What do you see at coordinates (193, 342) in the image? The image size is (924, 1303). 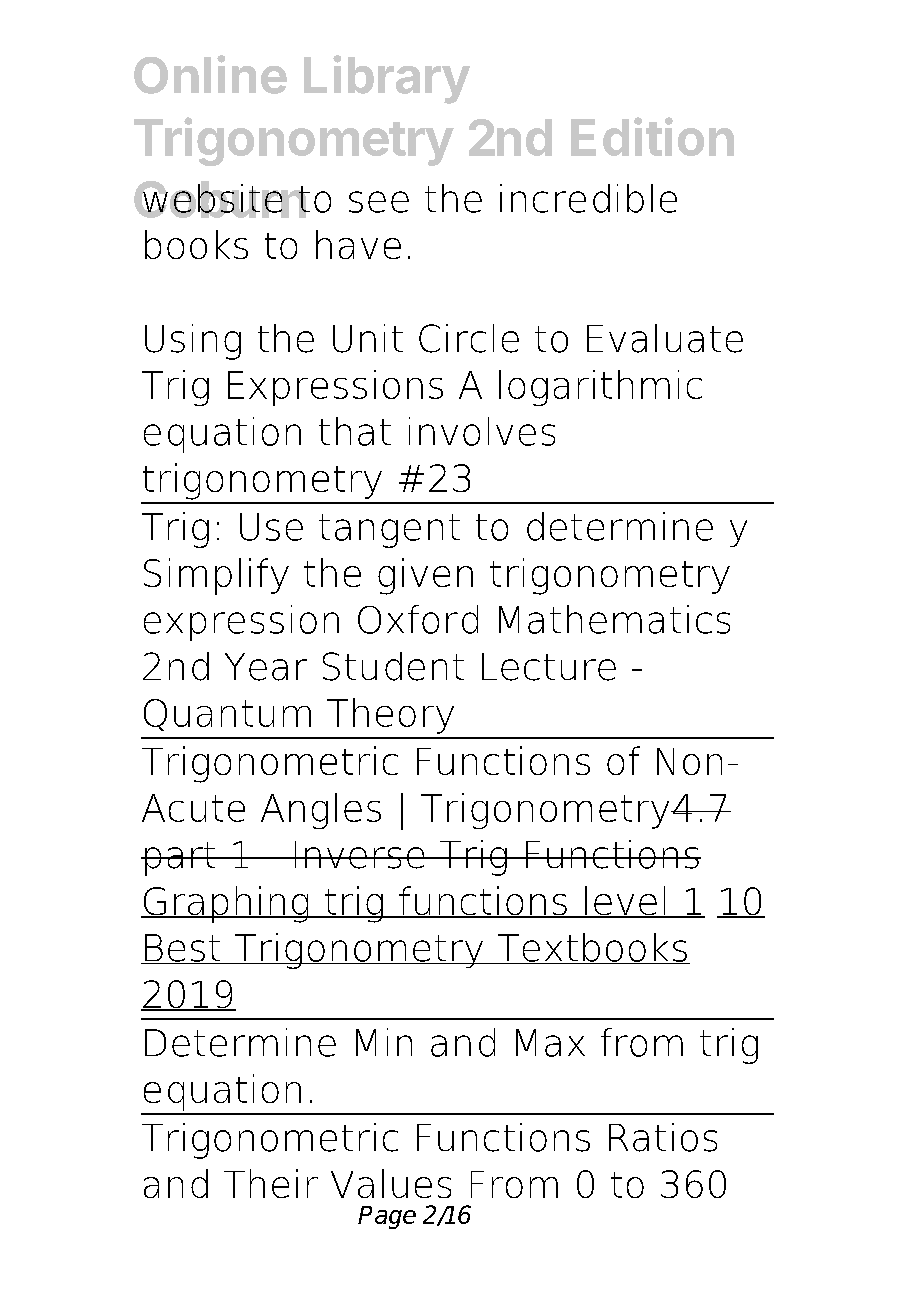 I see `Using` at bounding box center [193, 342].
